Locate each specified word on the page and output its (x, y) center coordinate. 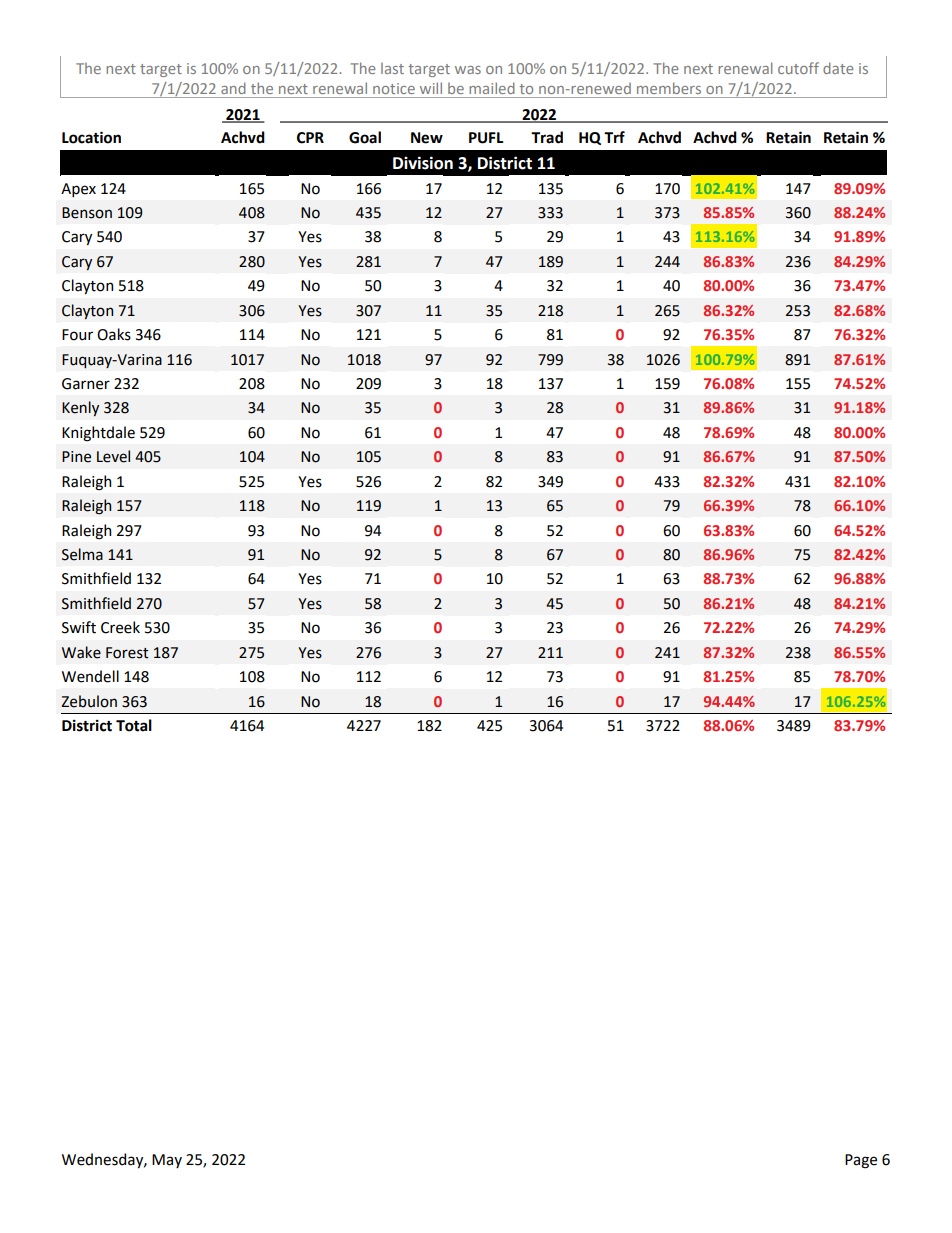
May (167, 1161)
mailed (492, 88)
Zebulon (89, 701)
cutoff (798, 68)
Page (861, 1161)
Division (423, 163)
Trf (614, 137)
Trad (547, 137)
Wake (81, 652)
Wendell (90, 676)
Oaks (114, 334)
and (233, 88)
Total (134, 725)
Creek (120, 627)
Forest (127, 653)
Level (113, 456)
